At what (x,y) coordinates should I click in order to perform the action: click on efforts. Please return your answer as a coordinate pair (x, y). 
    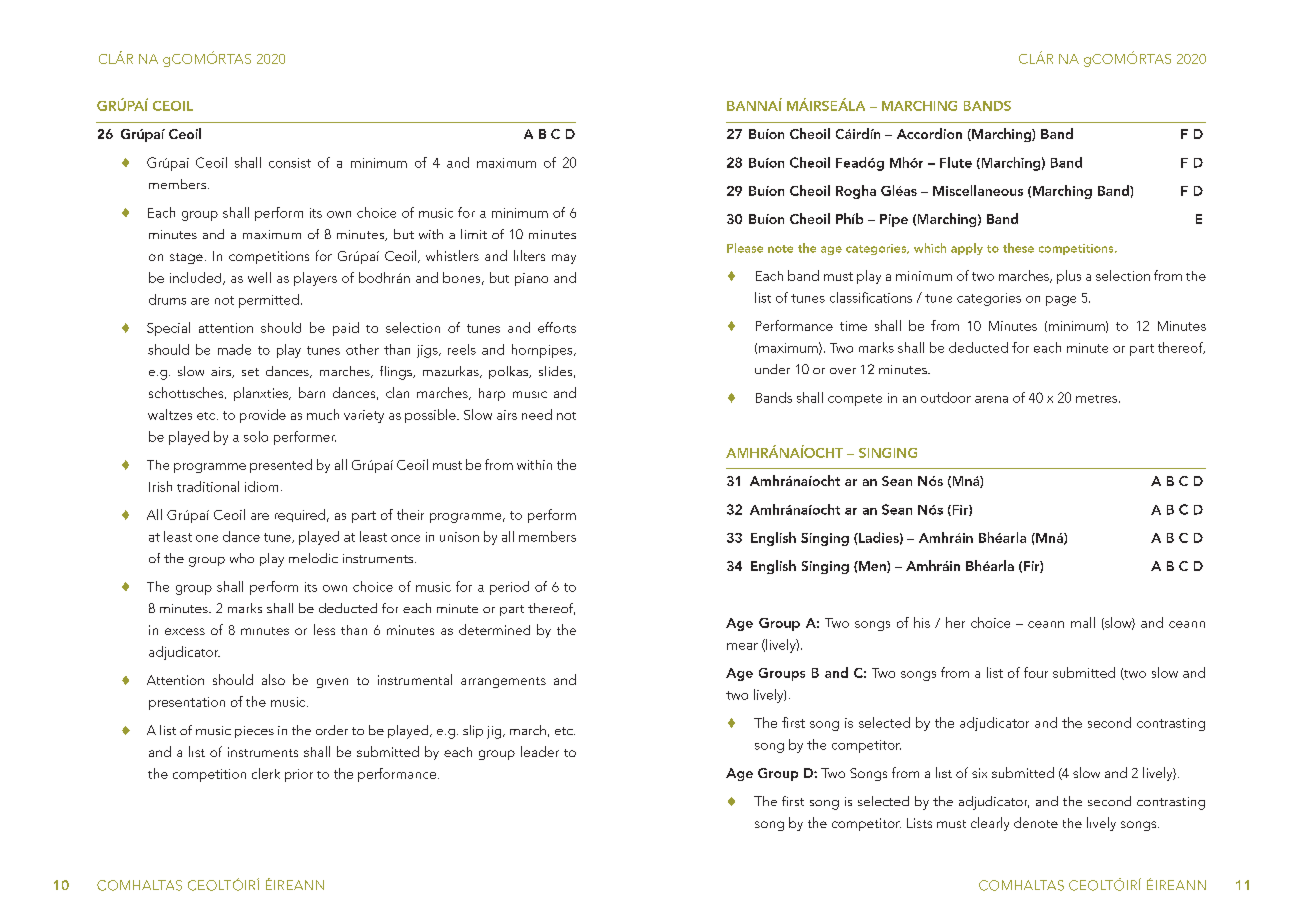
    Looking at the image, I should click on (557, 327).
